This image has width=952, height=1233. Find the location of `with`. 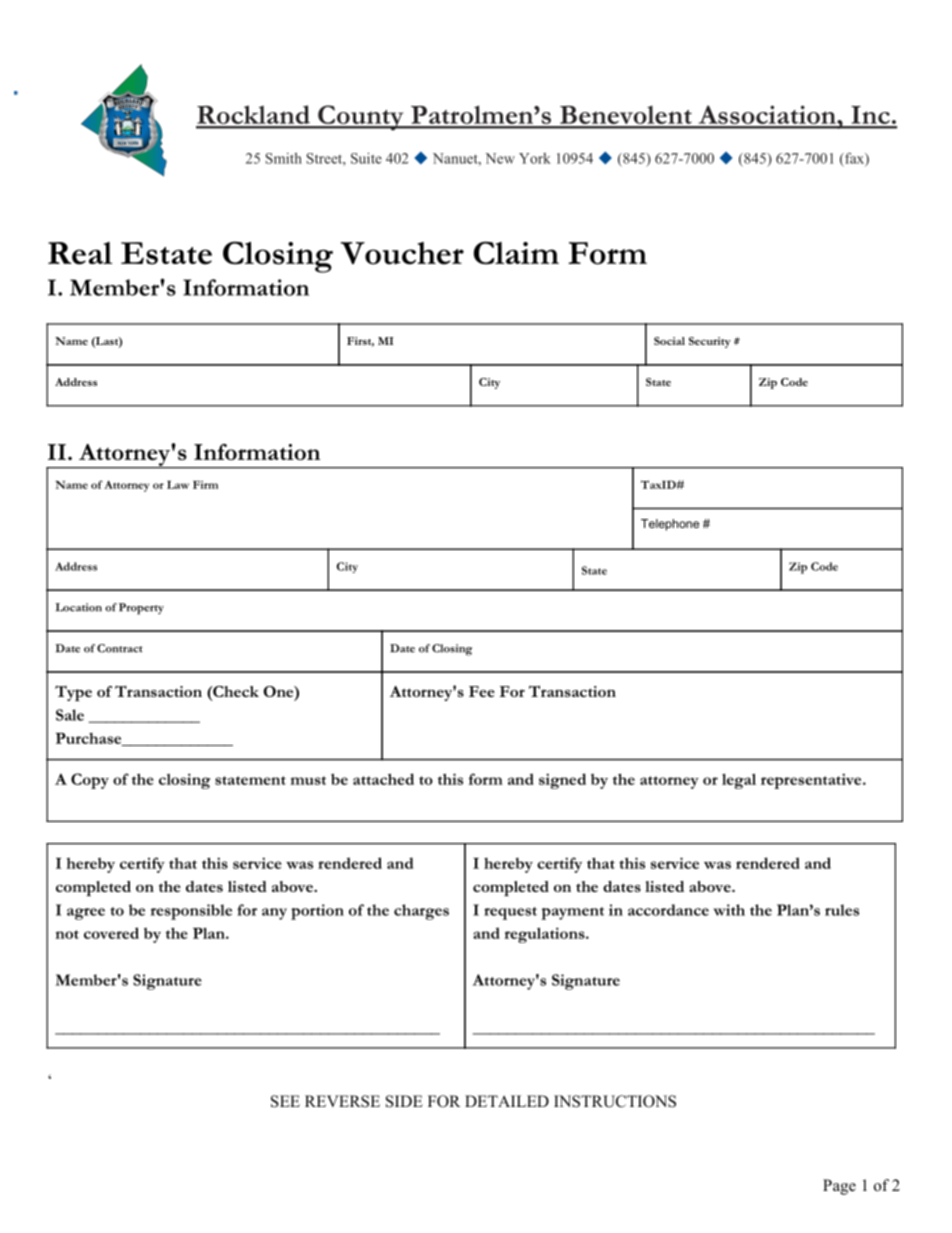

with is located at coordinates (729, 910).
